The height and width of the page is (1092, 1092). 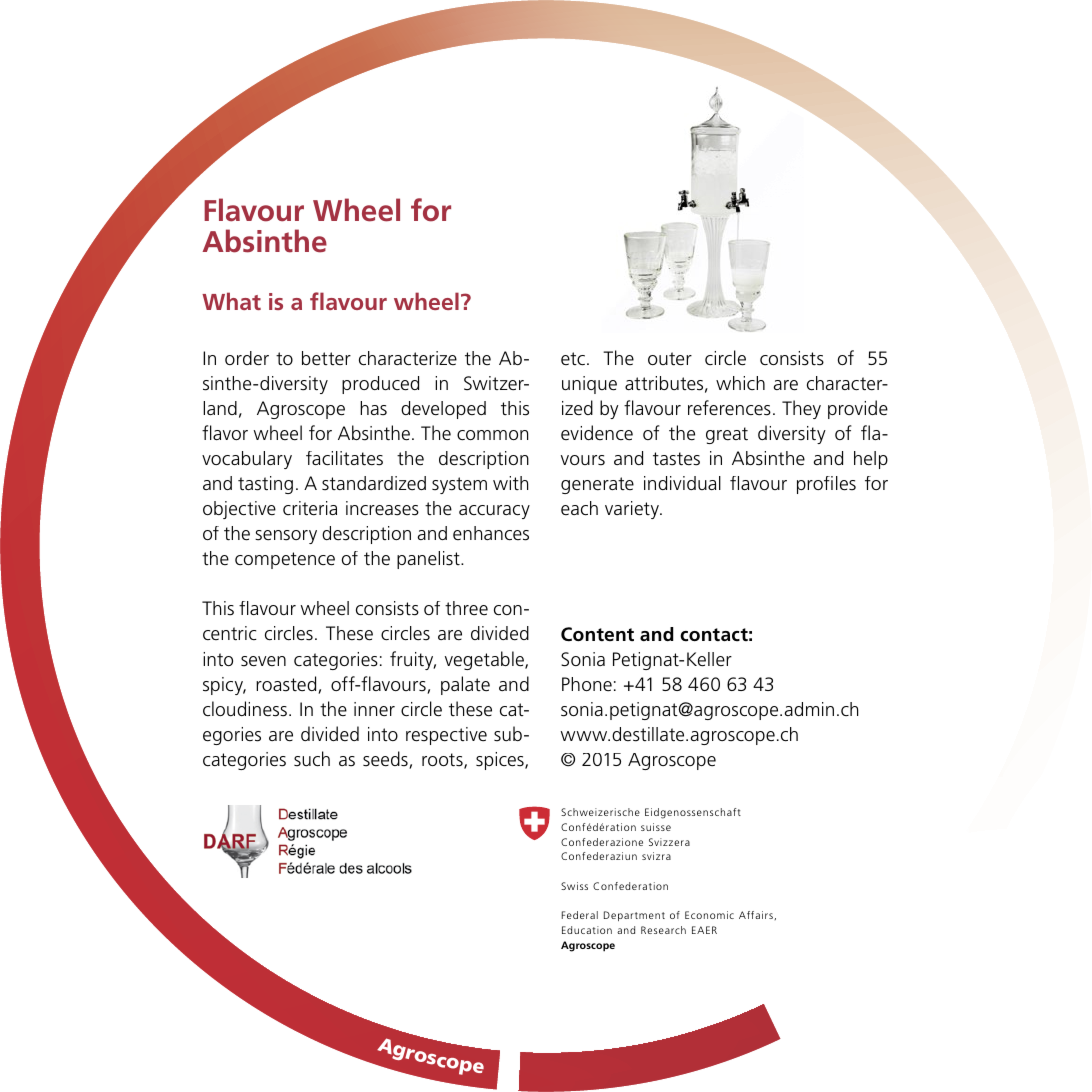 What do you see at coordinates (580, 915) in the page?
I see `Federal` at bounding box center [580, 915].
